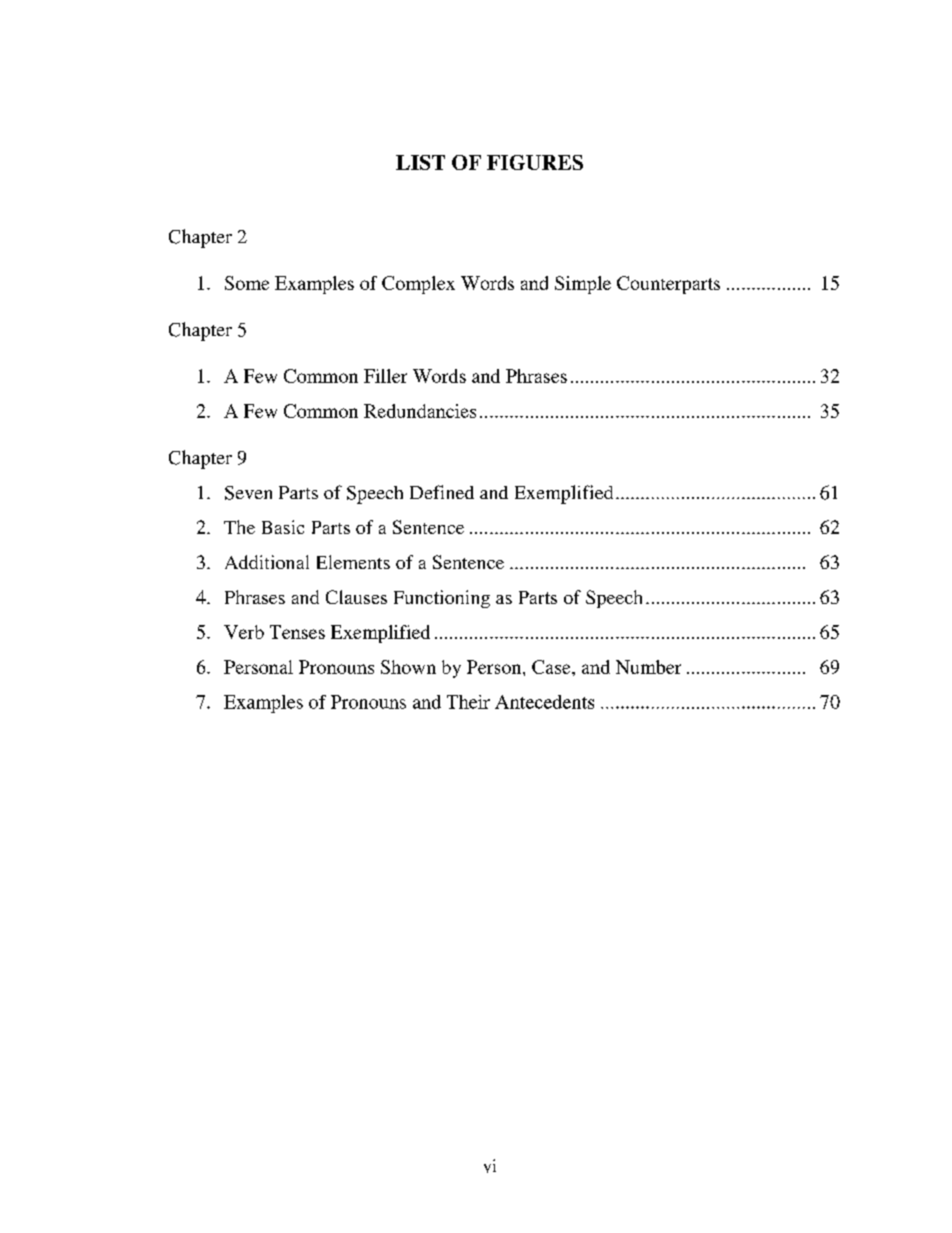 The height and width of the screenshot is (1233, 952). I want to click on Case, so click(552, 667).
